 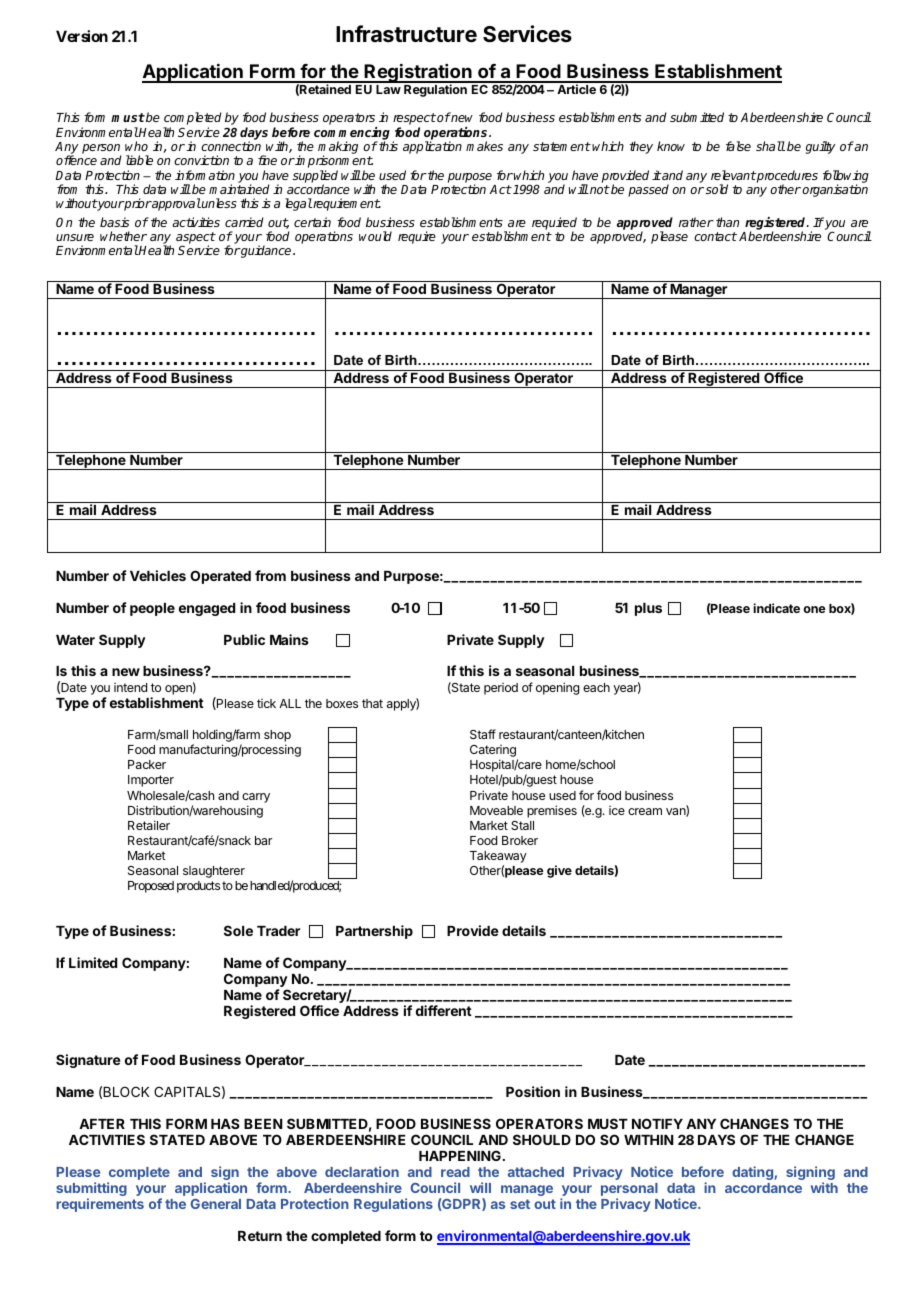 I want to click on false, so click(x=738, y=146).
